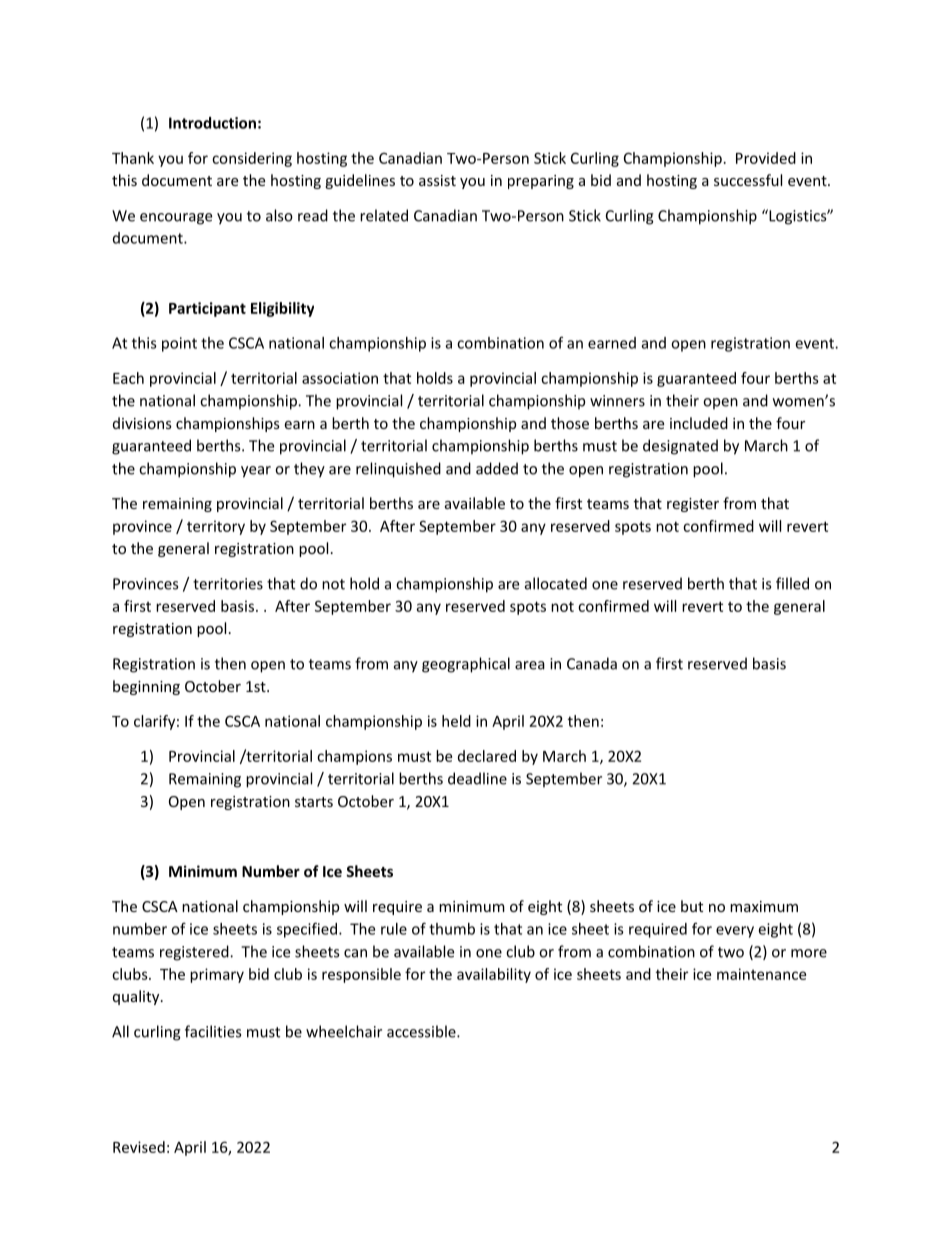  I want to click on Revised, so click(139, 1147).
